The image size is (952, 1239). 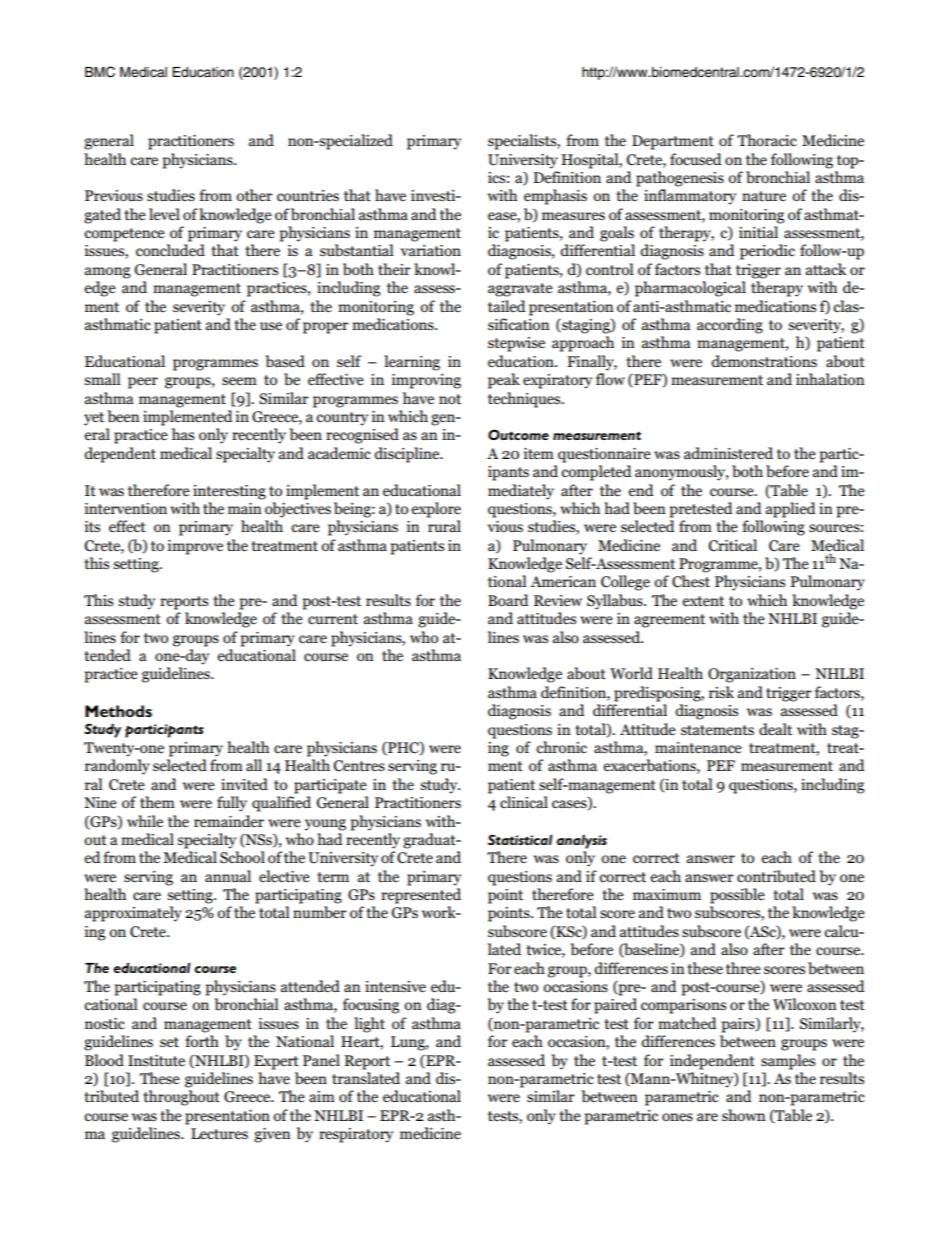 What do you see at coordinates (100, 72) in the screenshot?
I see `BMC` at bounding box center [100, 72].
